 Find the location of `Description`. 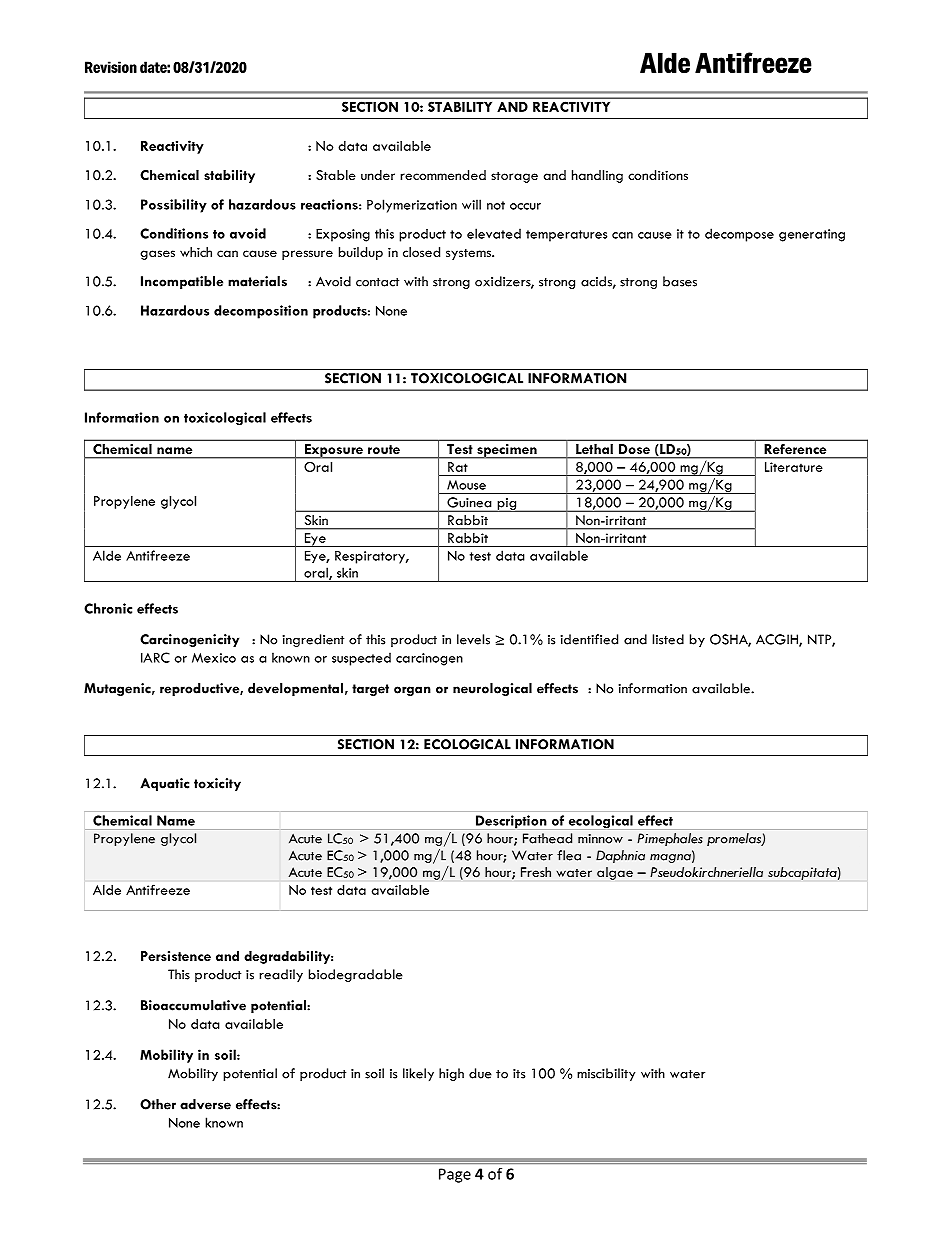

Description is located at coordinates (511, 822).
